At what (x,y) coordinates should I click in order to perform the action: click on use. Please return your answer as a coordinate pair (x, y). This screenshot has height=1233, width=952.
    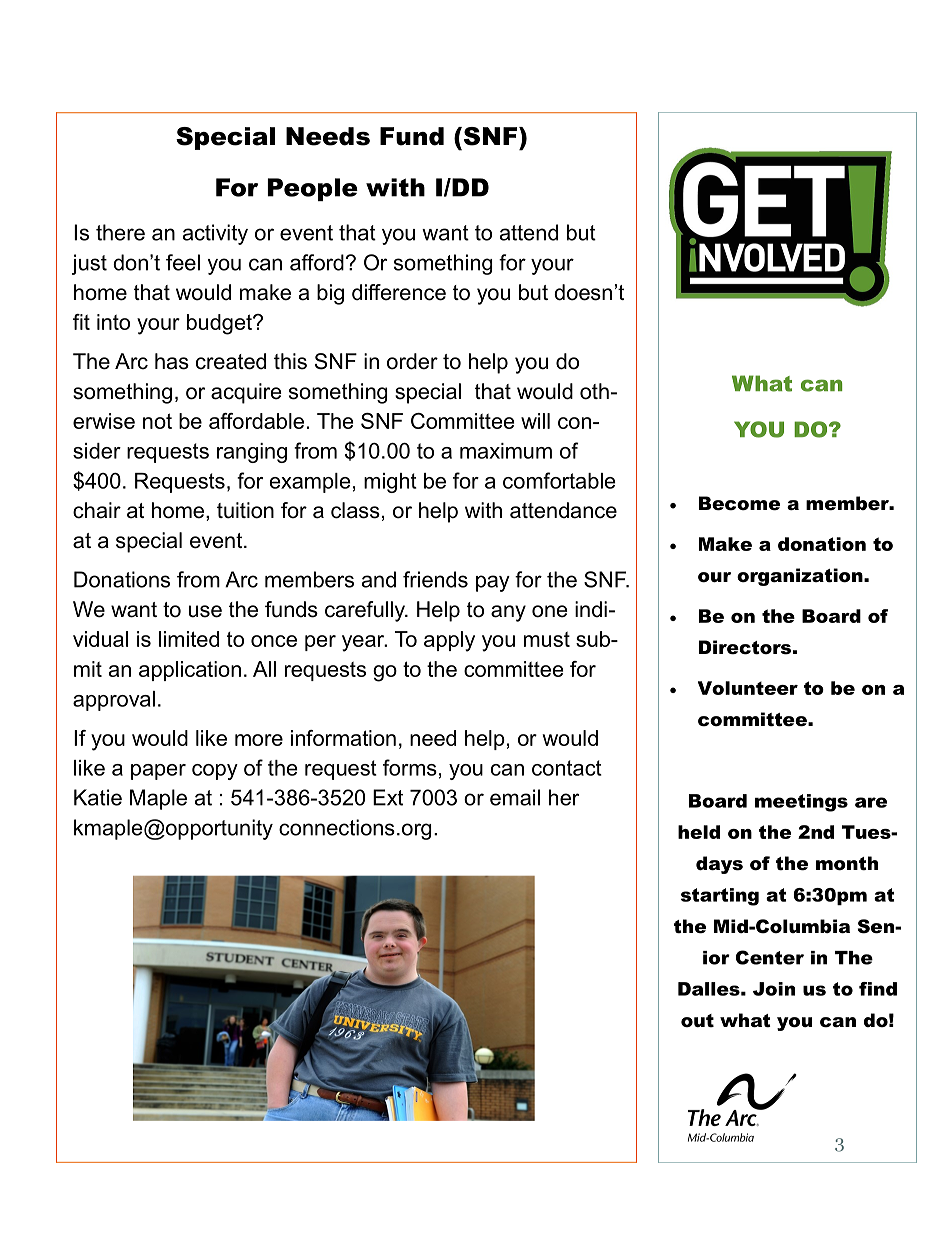
    Looking at the image, I should click on (205, 611).
